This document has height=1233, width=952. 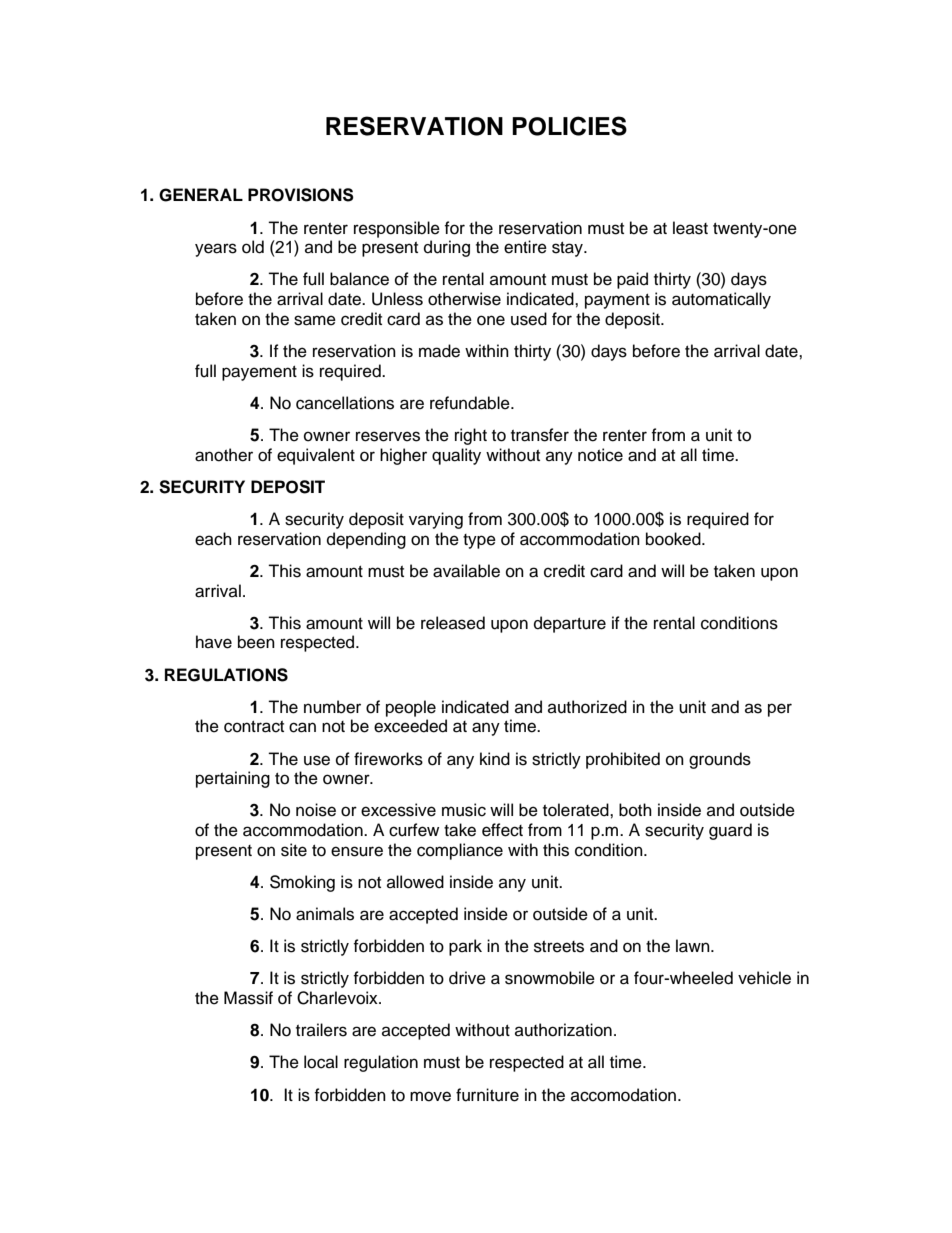 What do you see at coordinates (720, 760) in the document?
I see `grounds` at bounding box center [720, 760].
